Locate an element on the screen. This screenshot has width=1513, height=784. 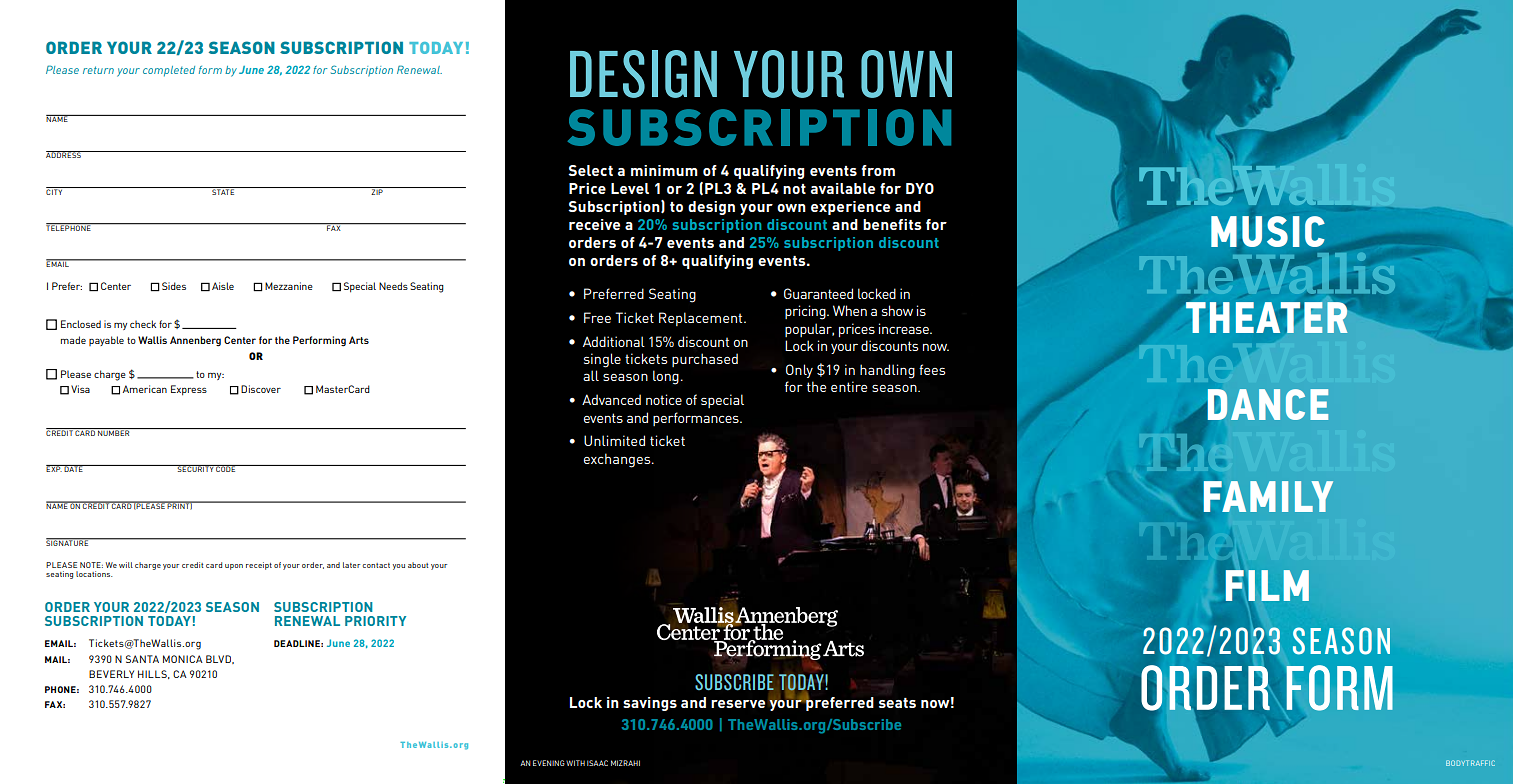
Aisle is located at coordinates (223, 286).
